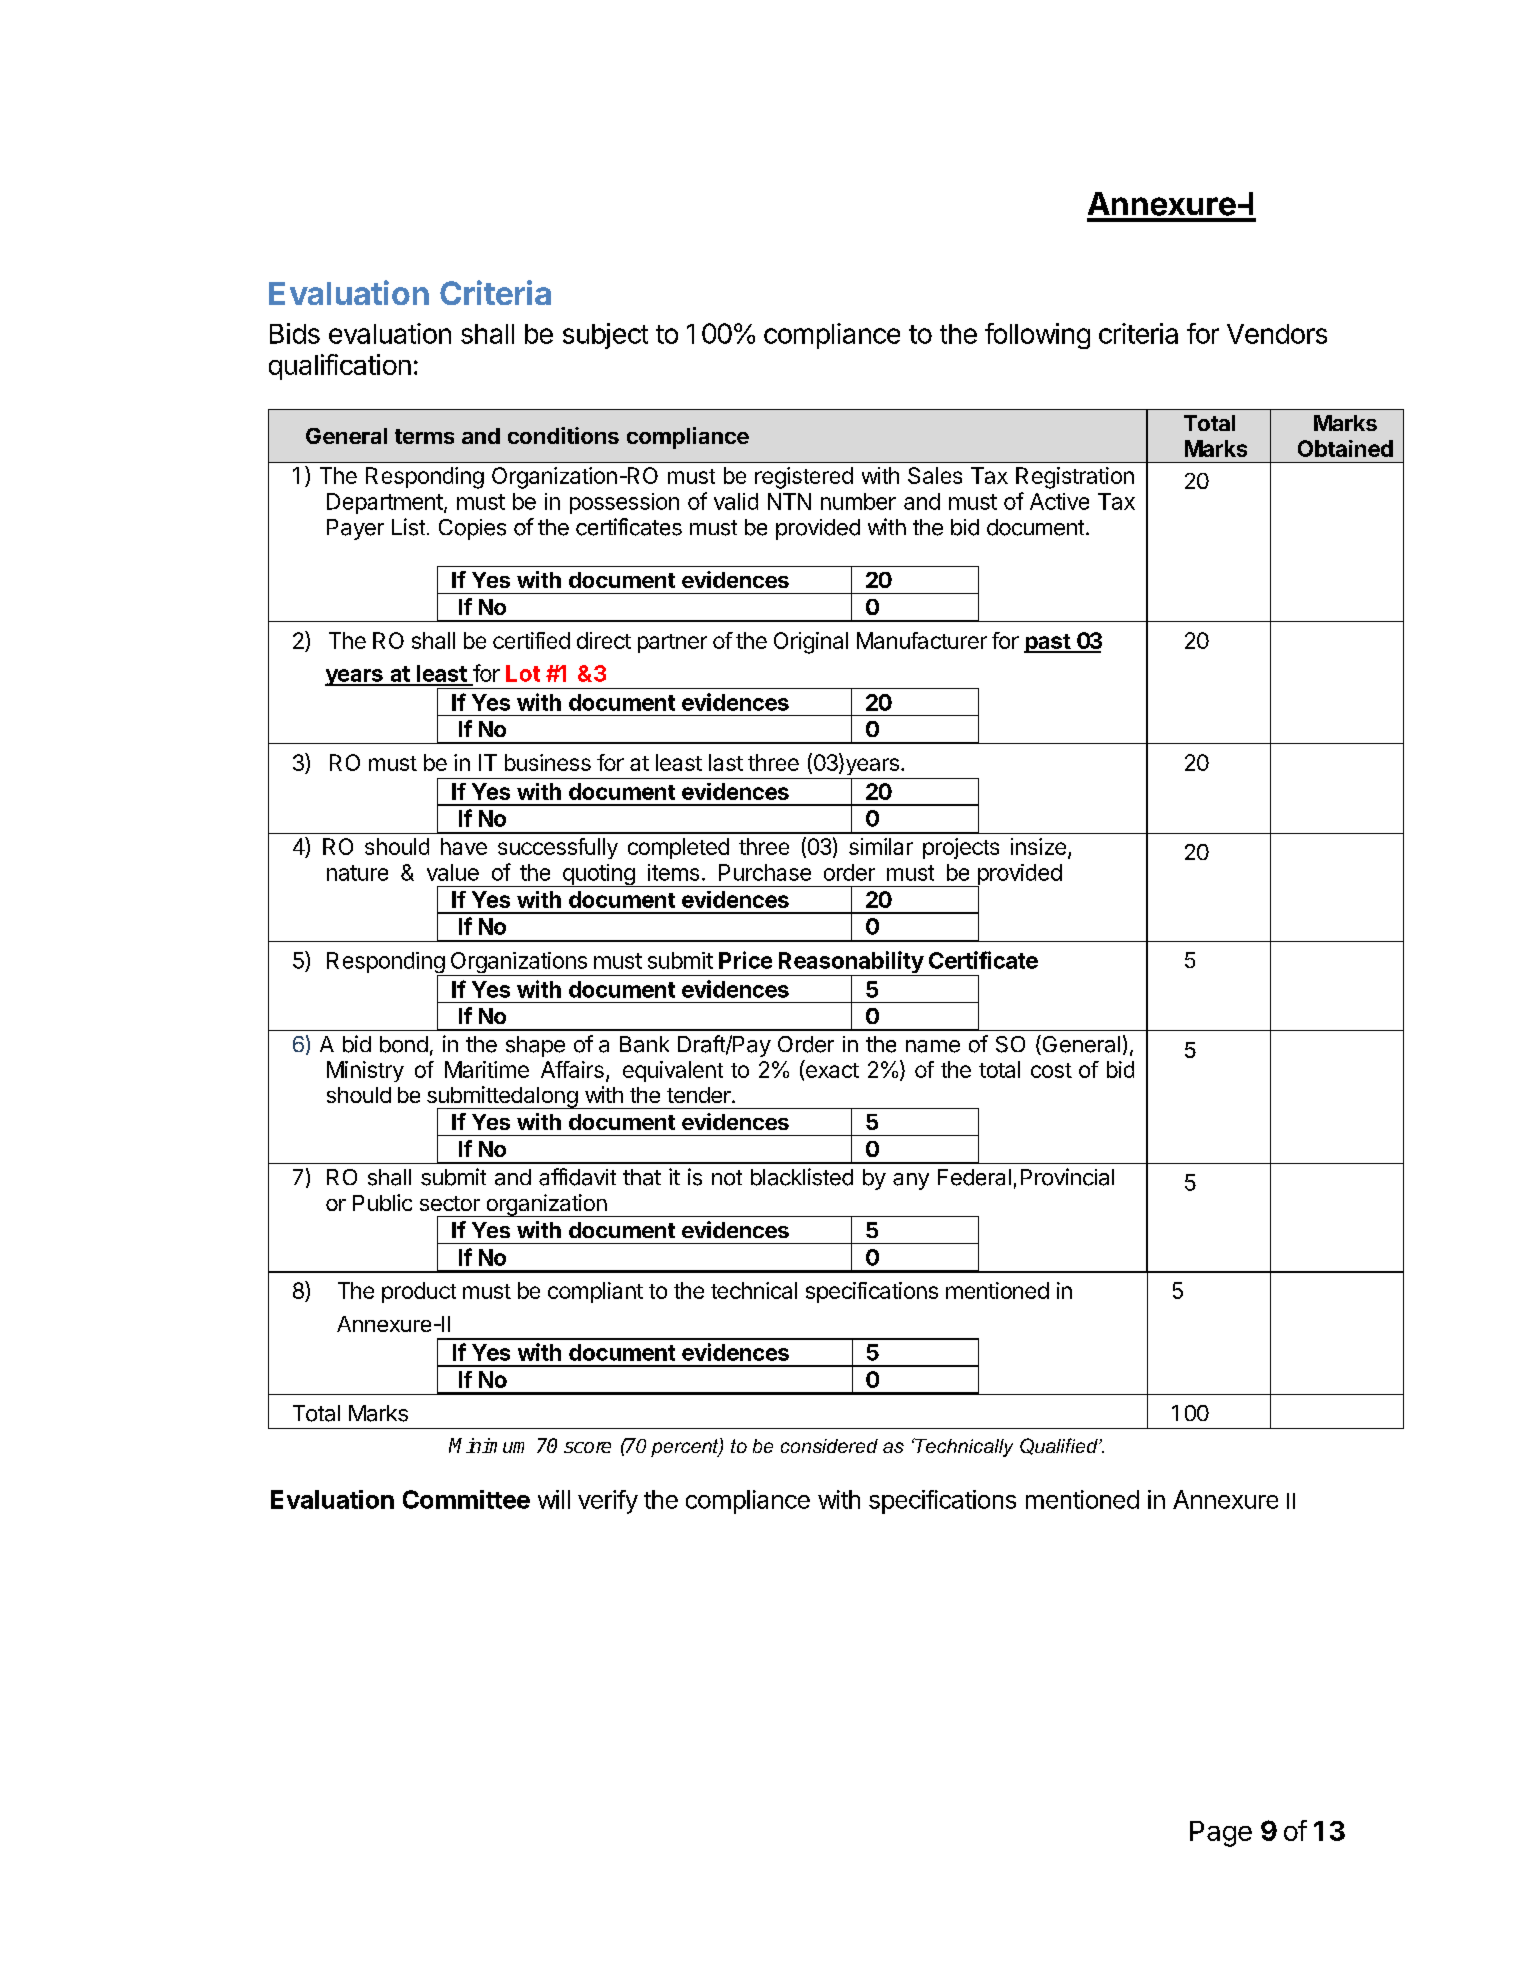 The height and width of the screenshot is (1969, 1522). Describe the element at coordinates (404, 1044) in the screenshot. I see `bond` at that location.
